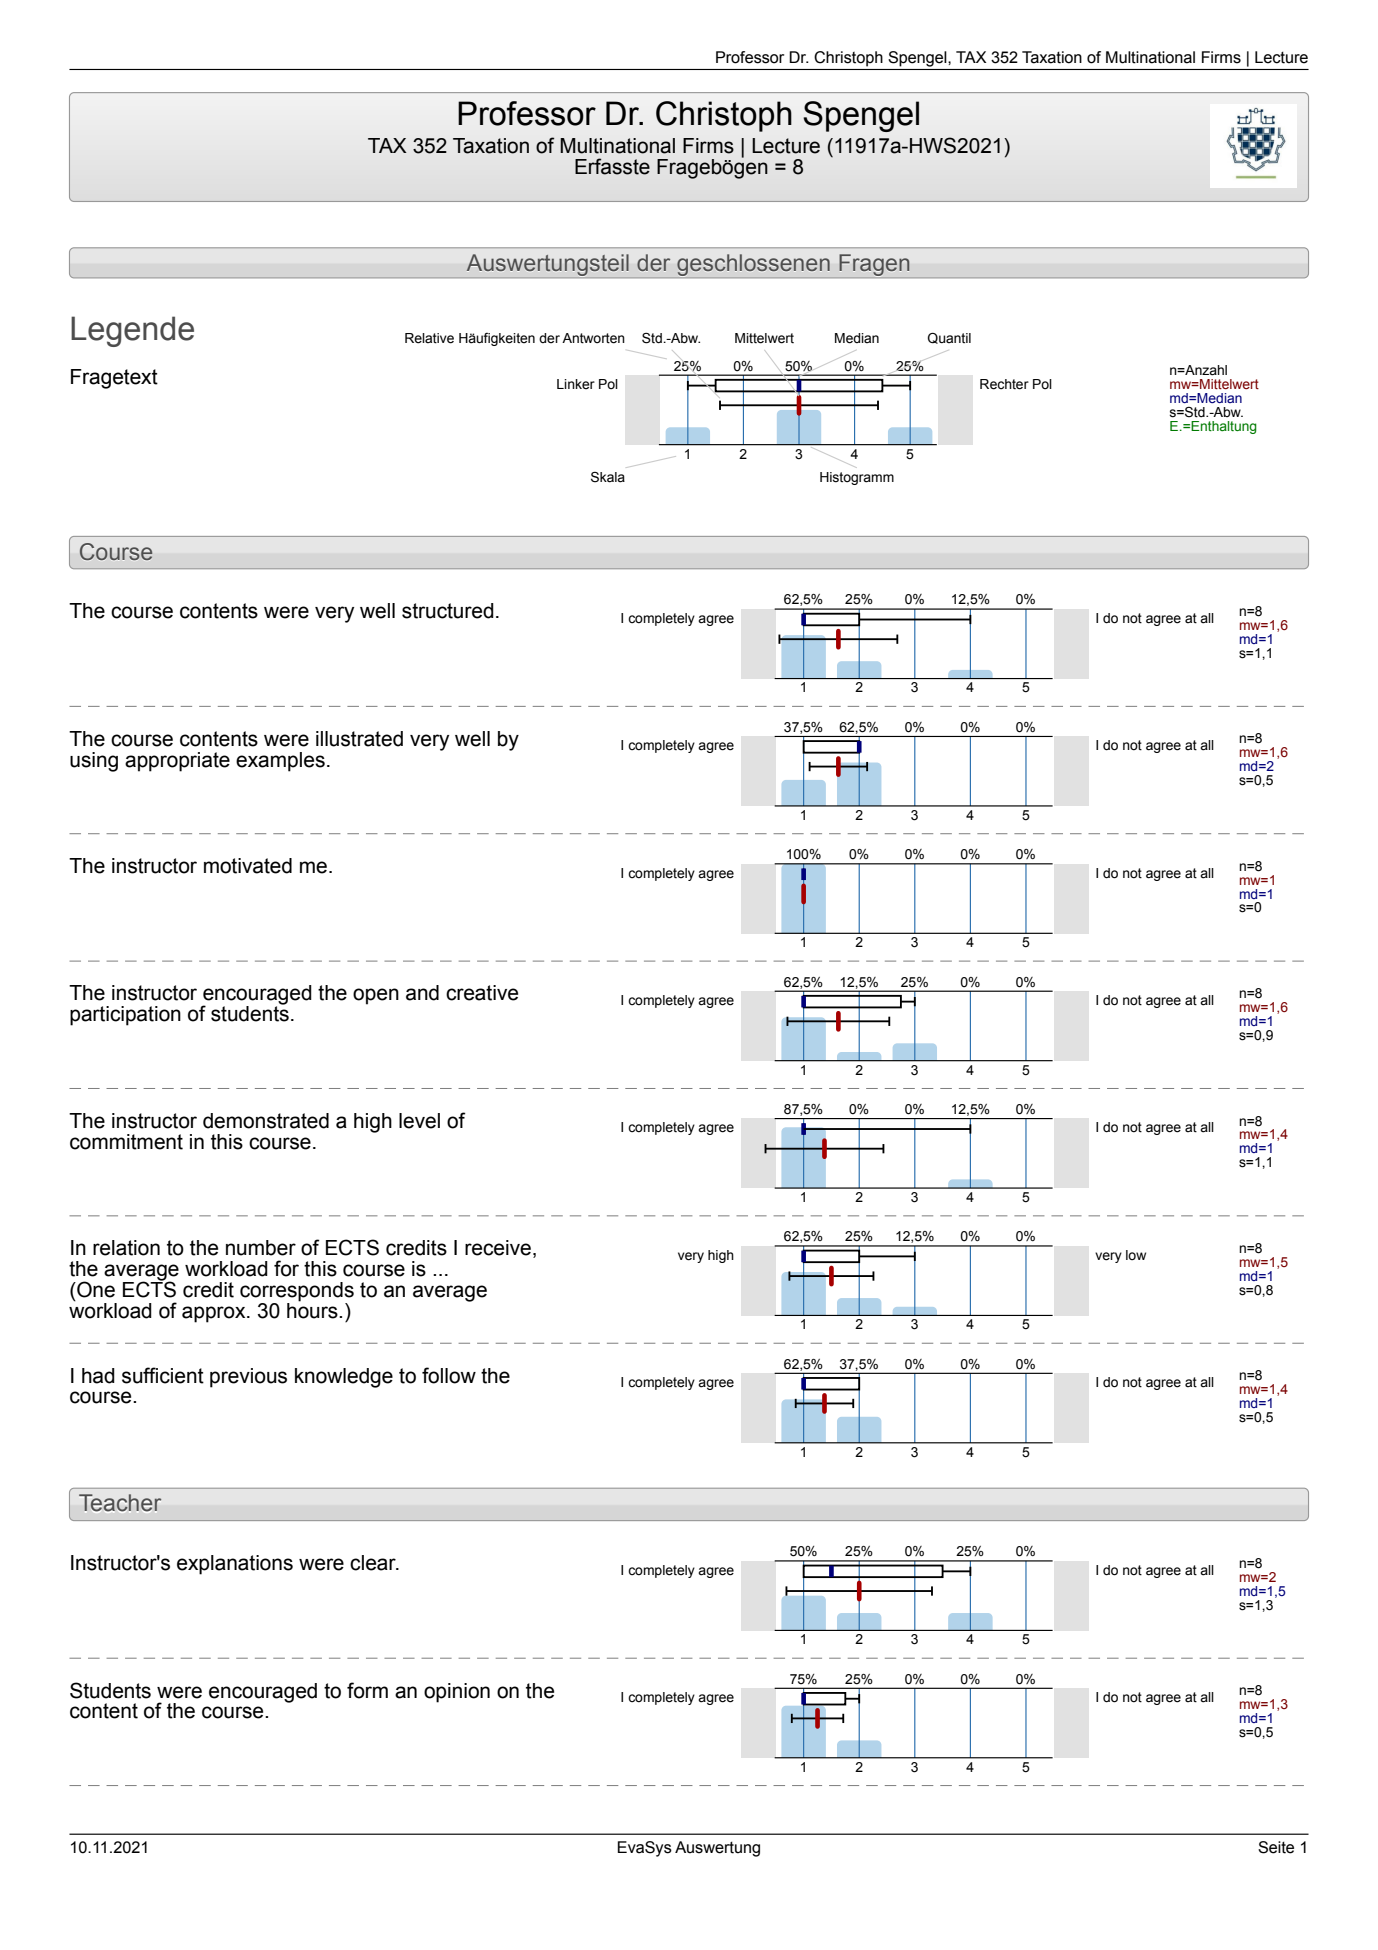 The height and width of the document is (1950, 1378). Describe the element at coordinates (1276, 1847) in the document. I see `Seite` at that location.
